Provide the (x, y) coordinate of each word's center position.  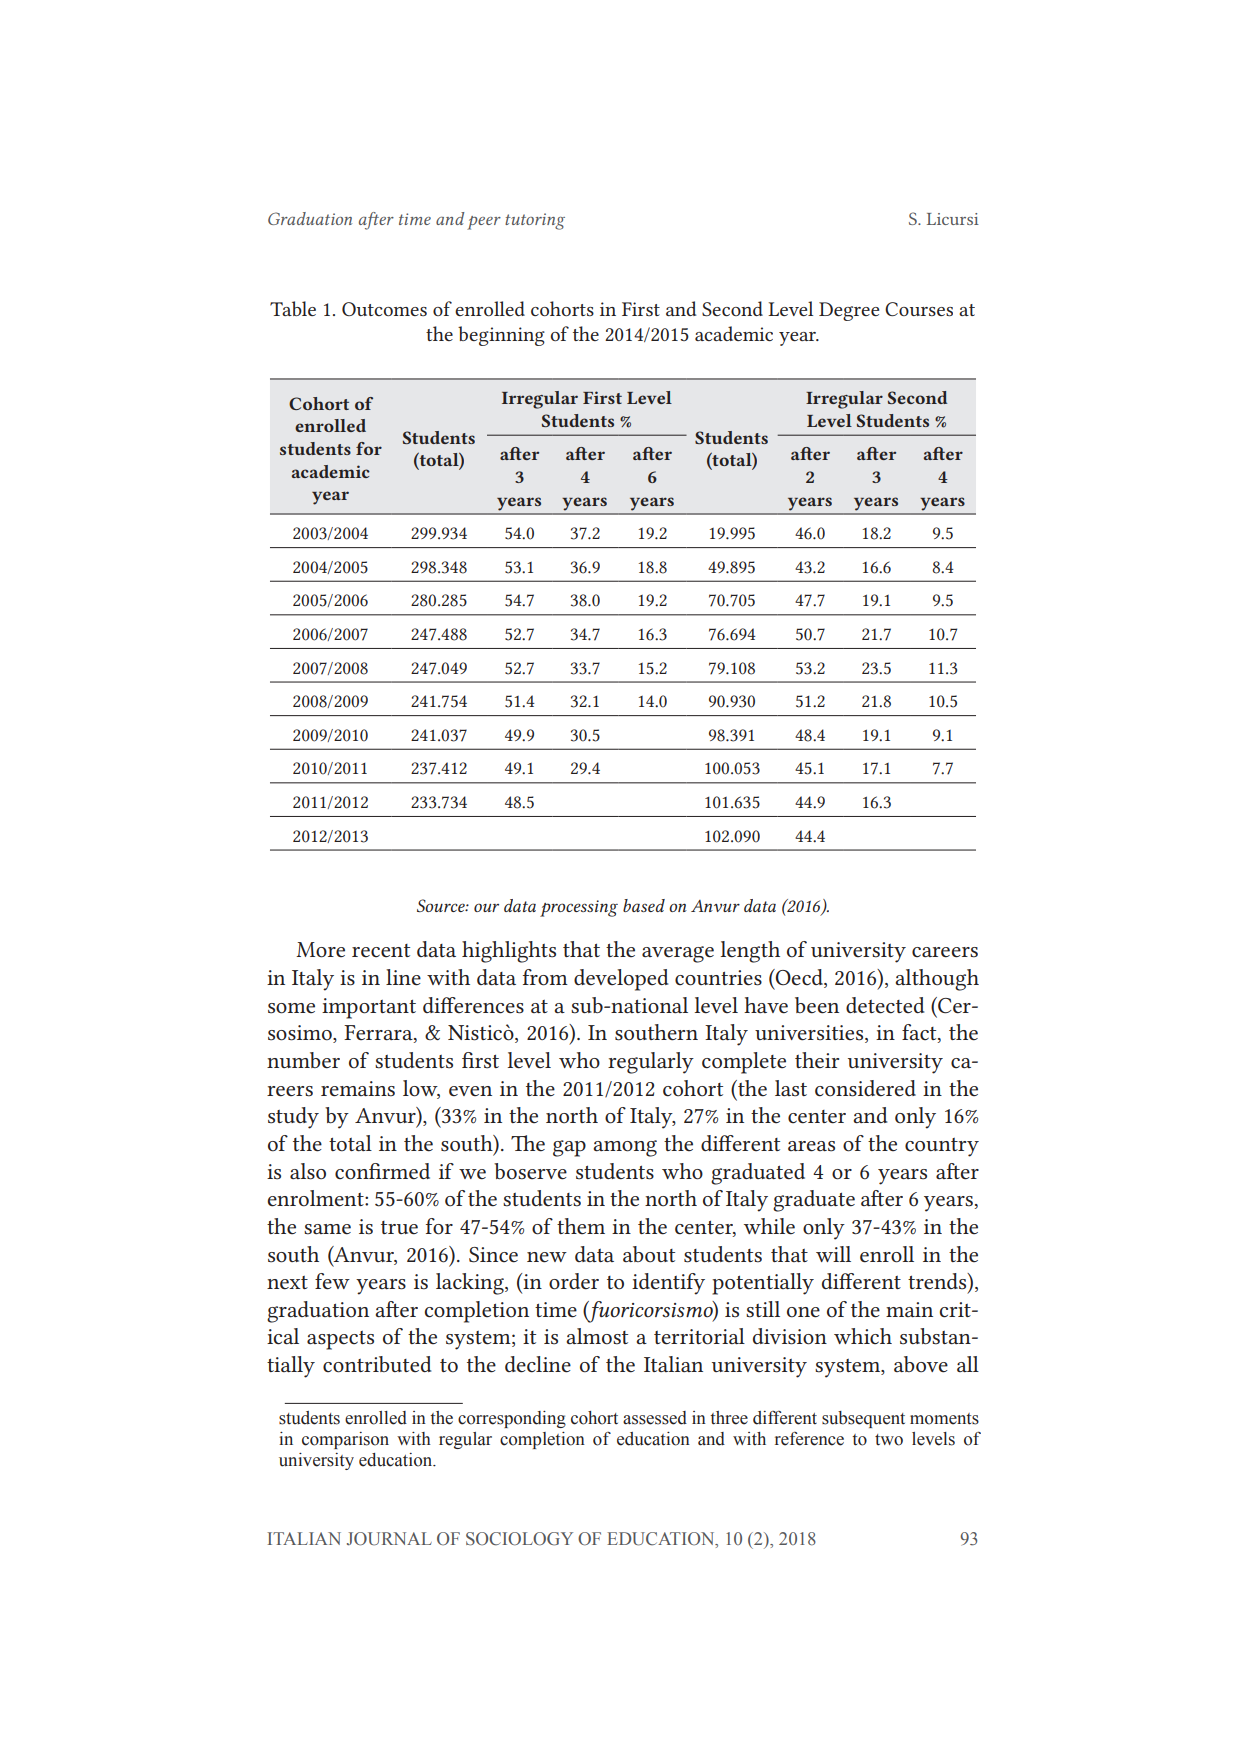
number (303, 1060)
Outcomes (384, 309)
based (644, 905)
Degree (849, 311)
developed (621, 980)
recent (381, 951)
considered (865, 1088)
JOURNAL (389, 1539)
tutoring (535, 221)
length (750, 952)
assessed (655, 1418)
